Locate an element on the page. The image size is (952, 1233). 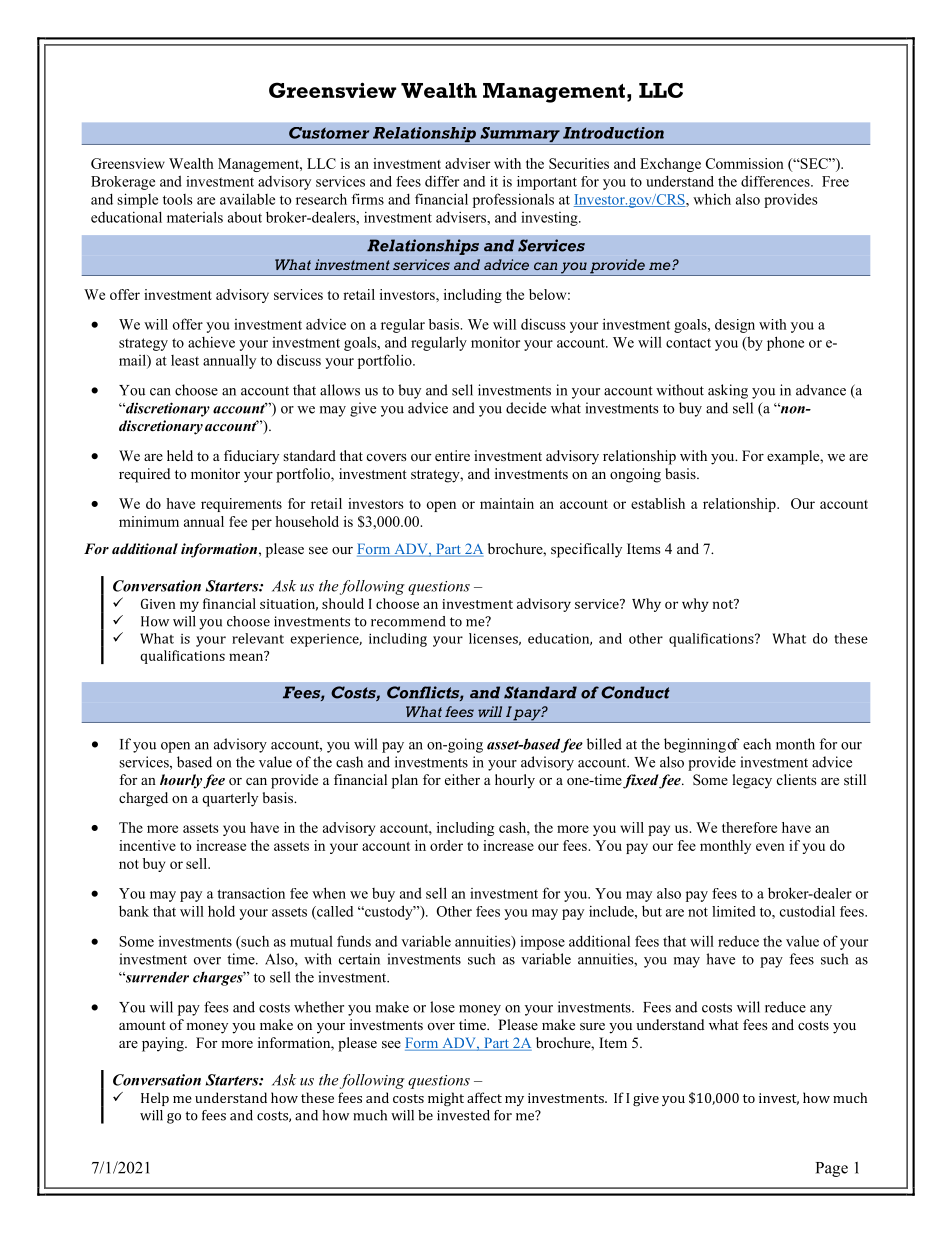
relevant is located at coordinates (258, 638).
